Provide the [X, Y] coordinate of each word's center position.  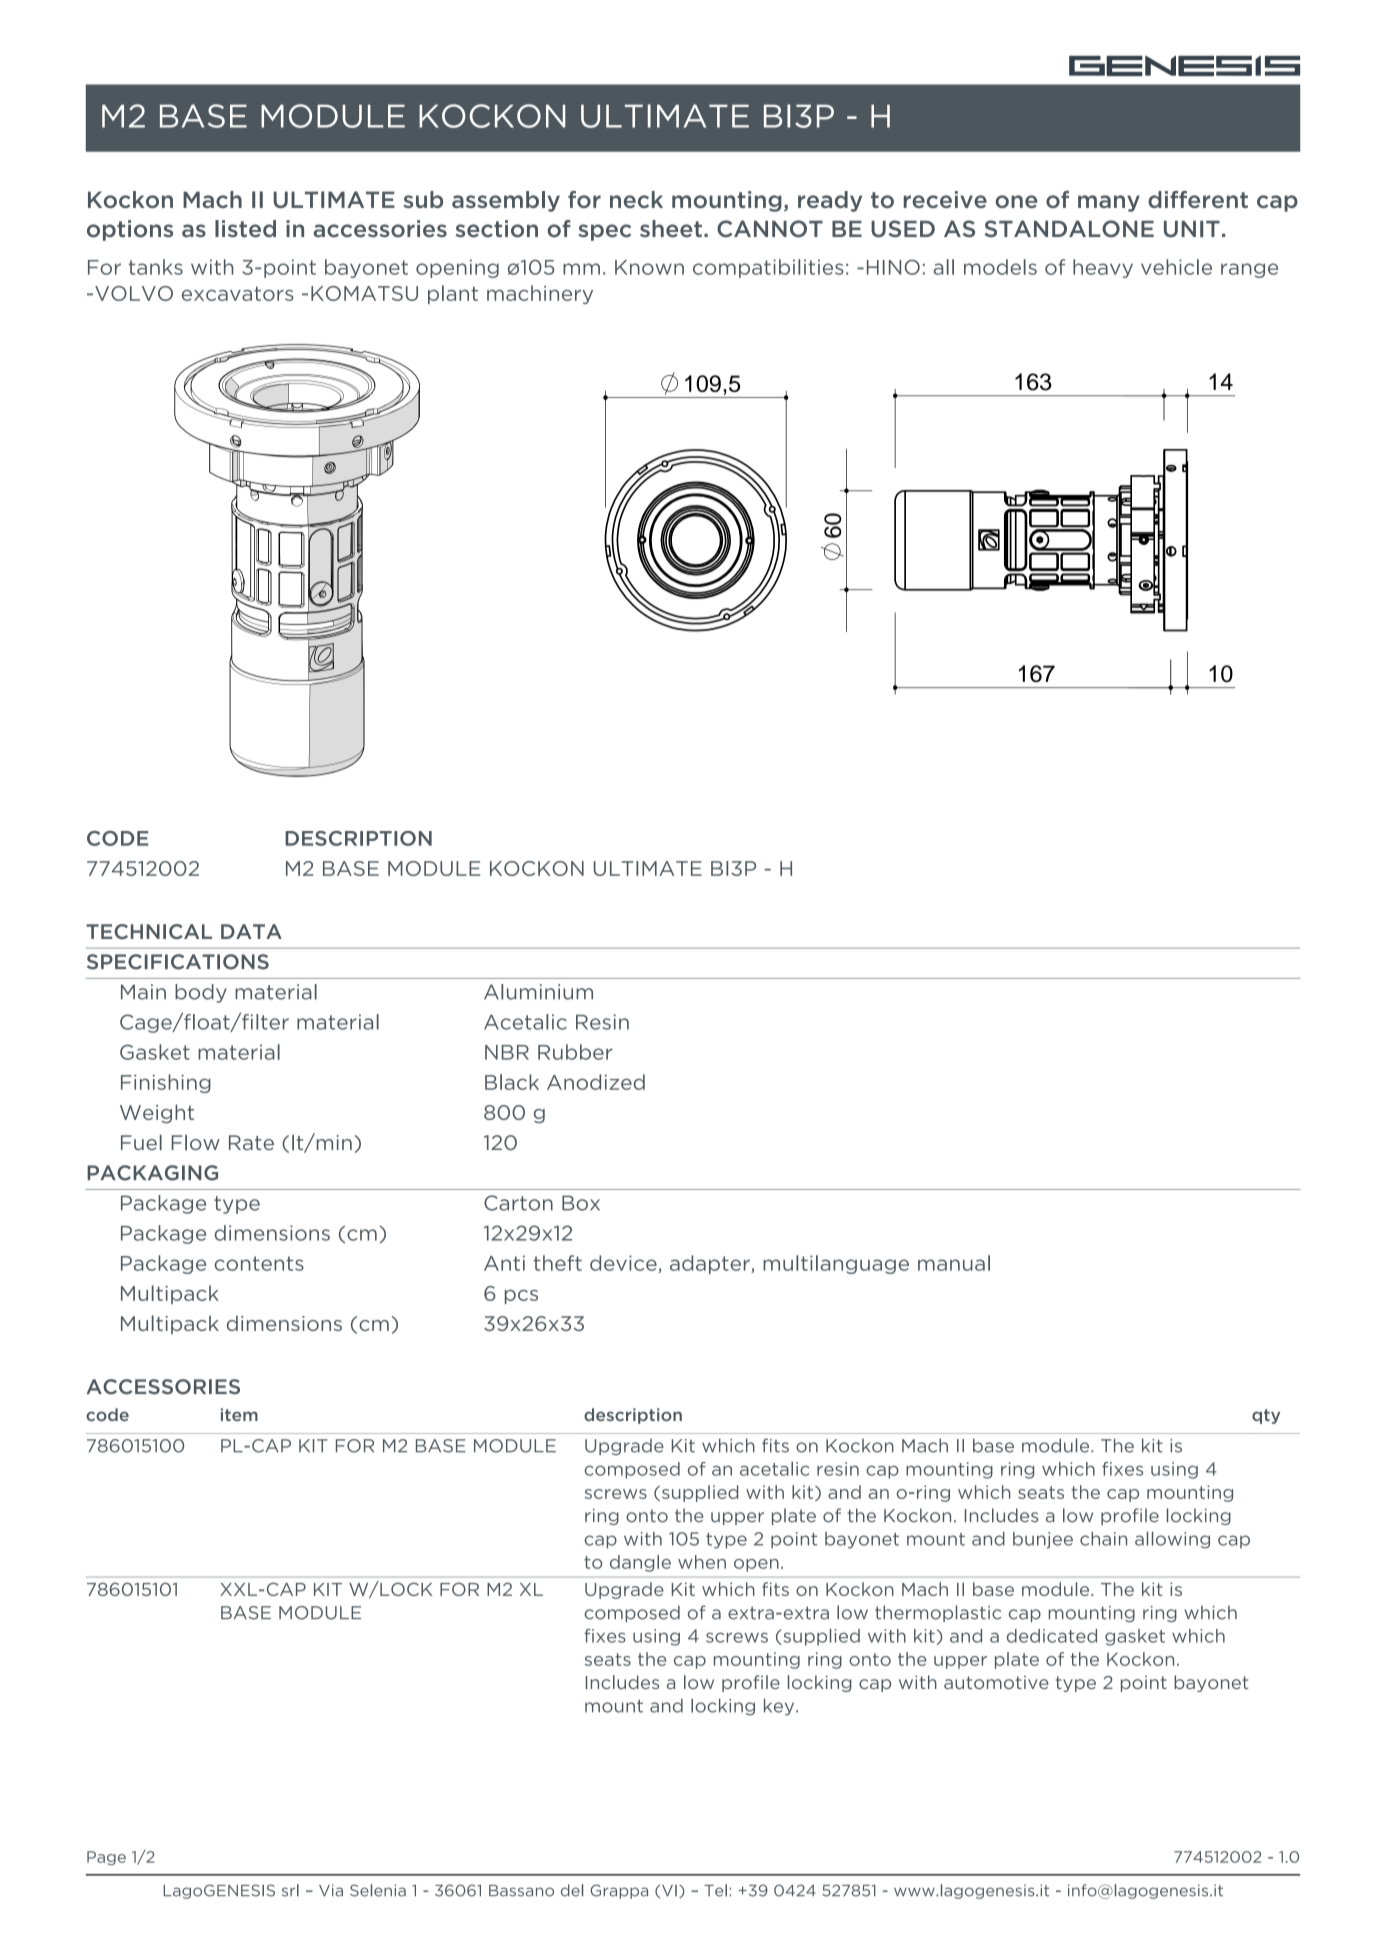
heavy [1103, 268]
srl [290, 1890]
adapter [711, 1264]
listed [245, 229]
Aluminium [538, 992]
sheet [671, 229]
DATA [251, 931]
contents [259, 1263]
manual [954, 1263]
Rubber [575, 1052]
